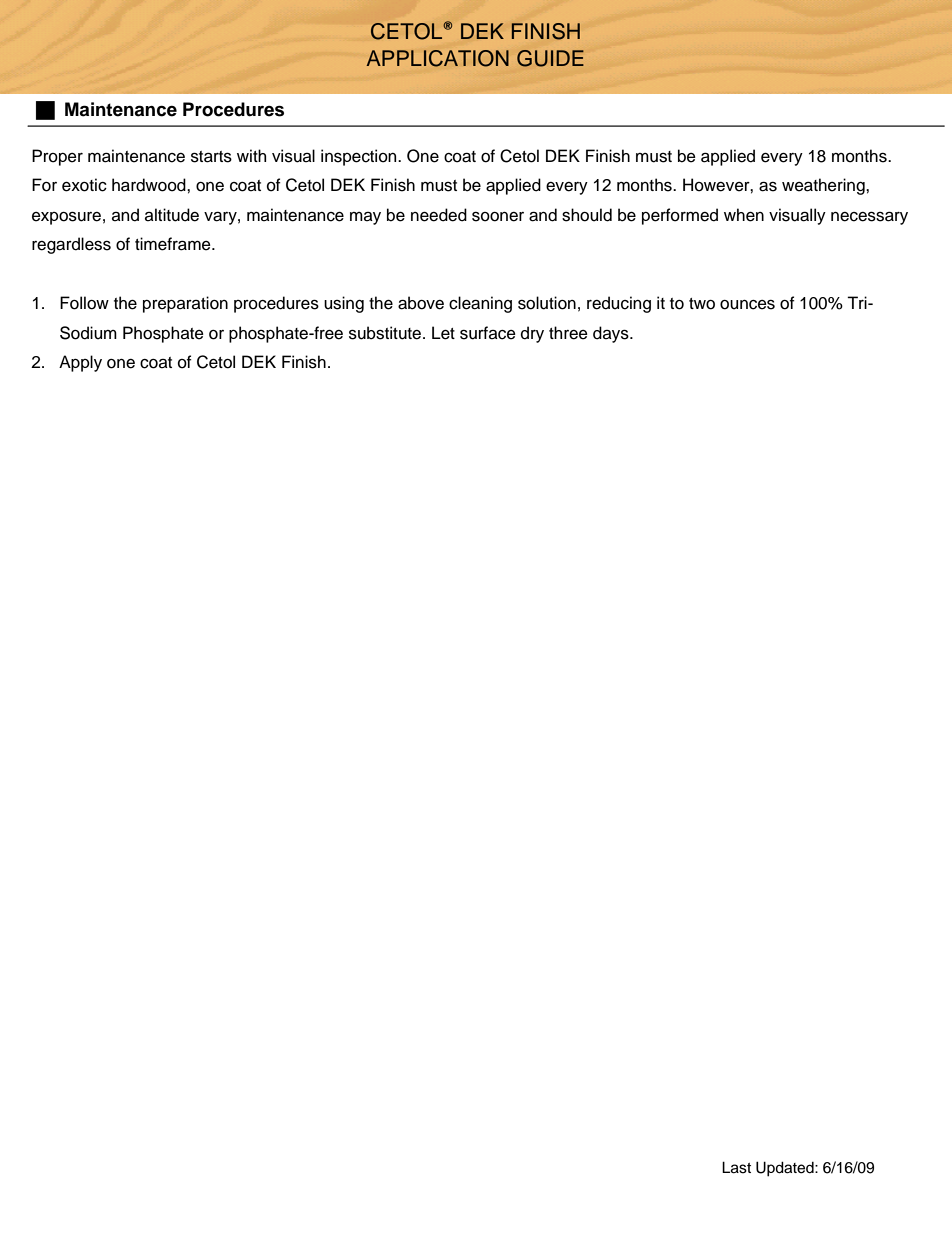 The height and width of the screenshot is (1233, 952). I want to click on days, so click(612, 334).
